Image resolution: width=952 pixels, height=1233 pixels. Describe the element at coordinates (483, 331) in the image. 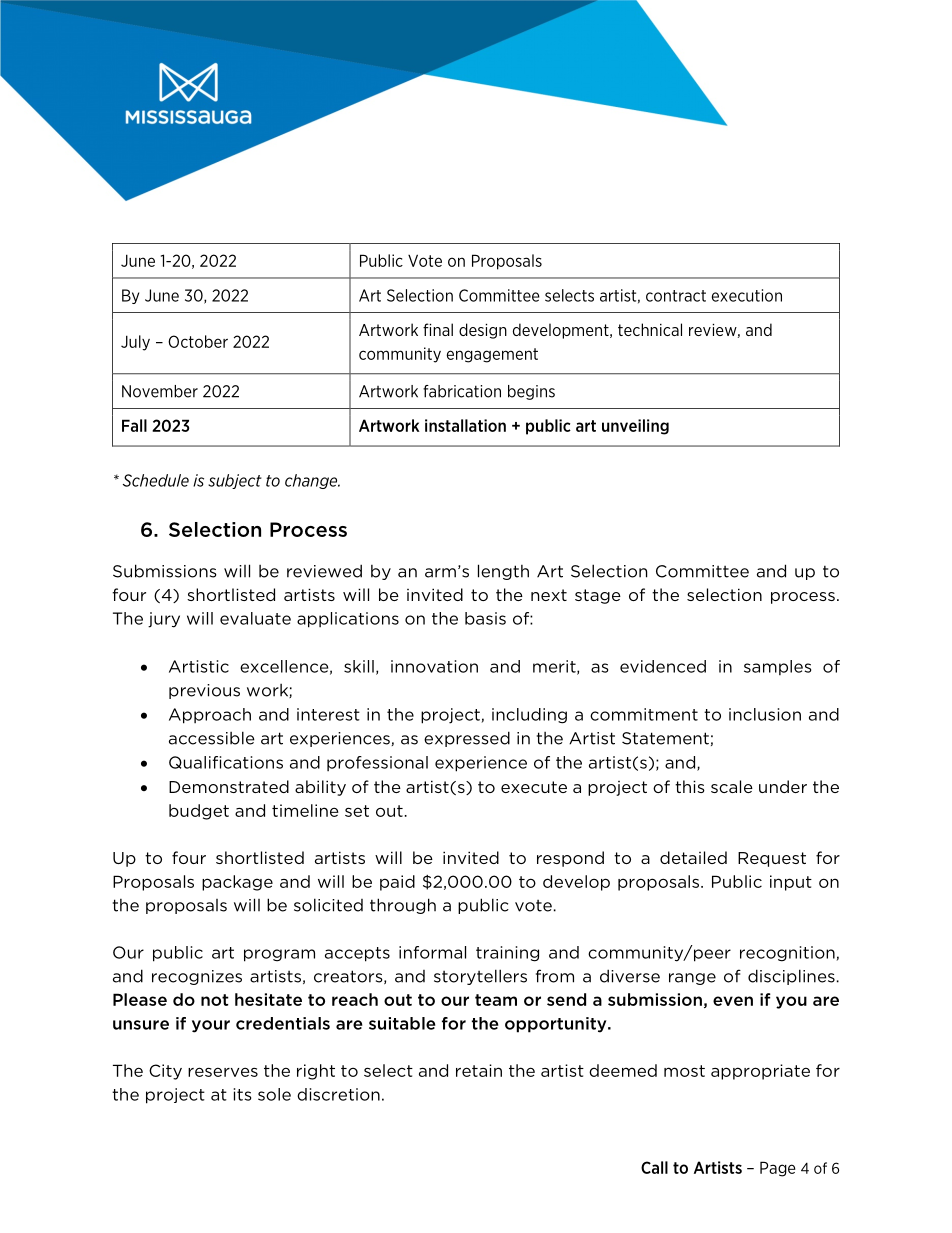

I see `design` at that location.
